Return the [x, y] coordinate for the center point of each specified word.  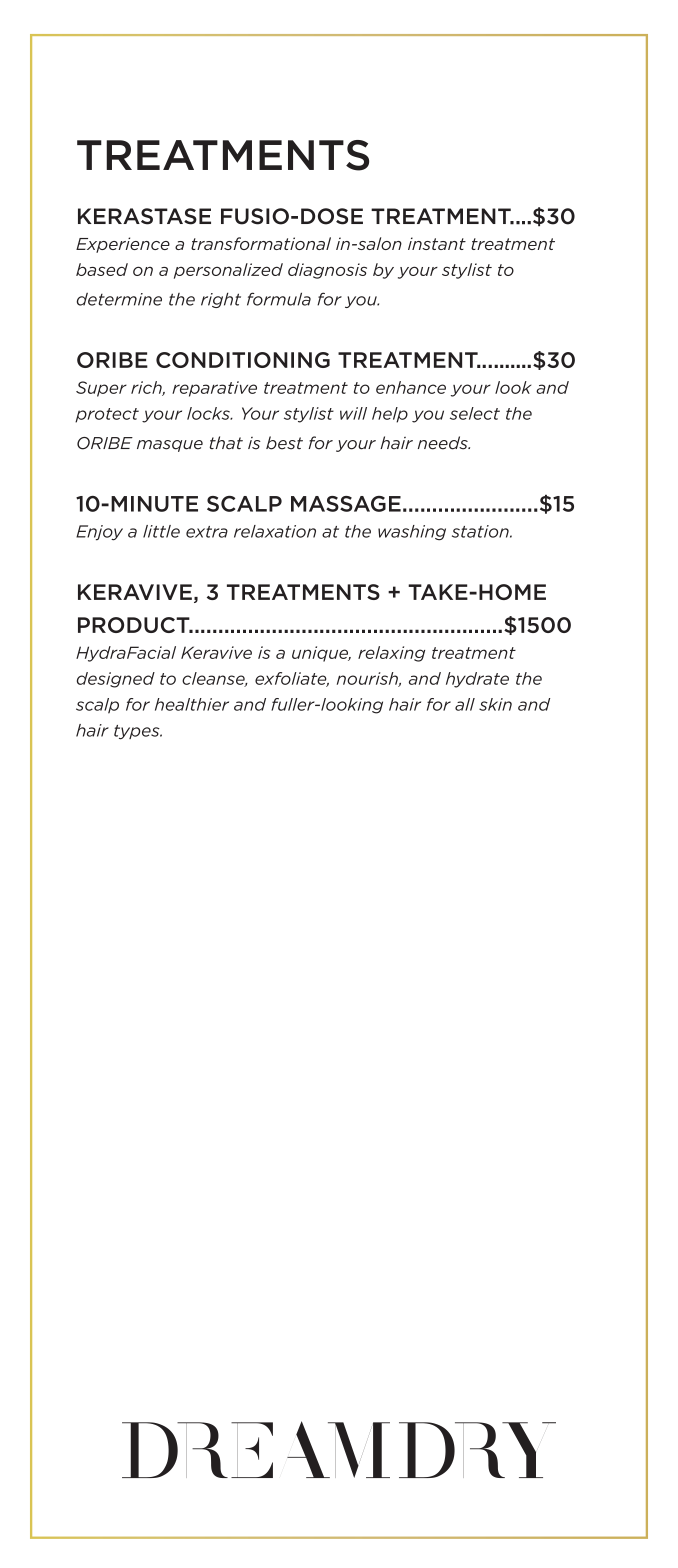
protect [107, 415]
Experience [123, 245]
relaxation [275, 531]
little [161, 531]
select [475, 413]
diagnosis [327, 271]
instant [437, 243]
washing [412, 533]
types [138, 732]
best [284, 443]
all [465, 704]
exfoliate [292, 679]
